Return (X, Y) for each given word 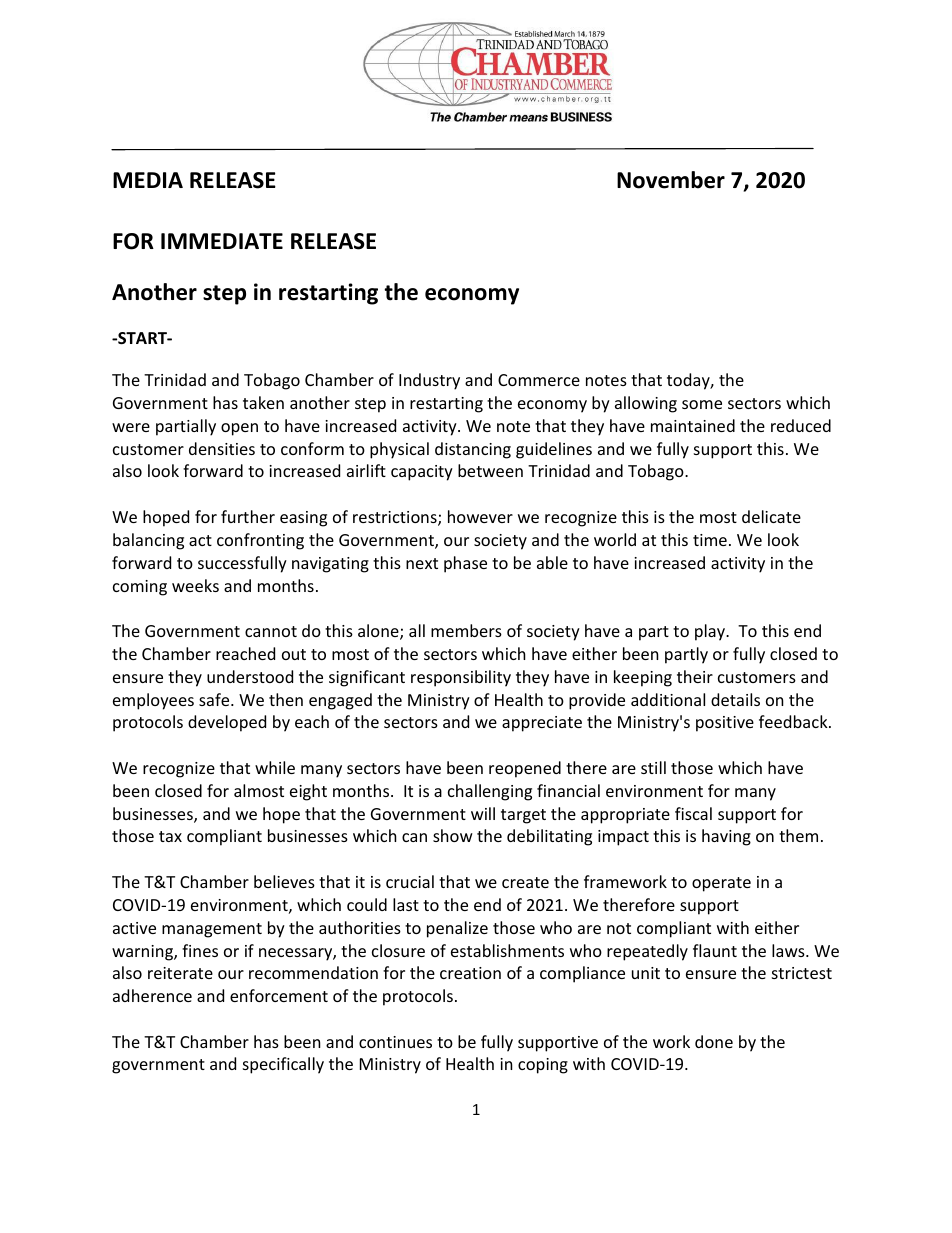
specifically (283, 1065)
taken (263, 402)
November (671, 180)
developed (227, 723)
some (702, 404)
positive (725, 724)
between (490, 470)
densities (222, 448)
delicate (771, 516)
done (714, 1041)
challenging (490, 792)
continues (395, 1042)
